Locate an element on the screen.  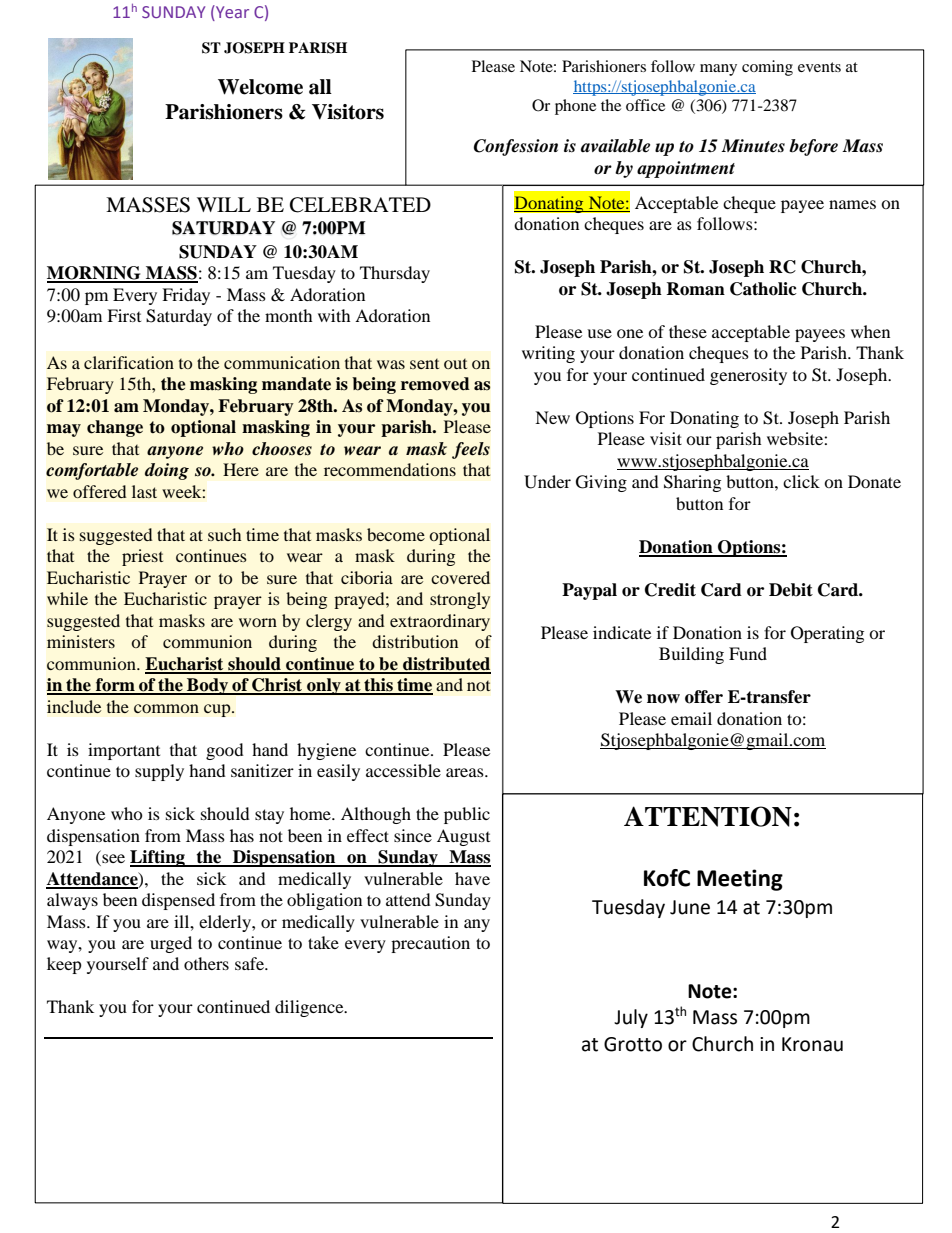
precaution is located at coordinates (430, 944).
